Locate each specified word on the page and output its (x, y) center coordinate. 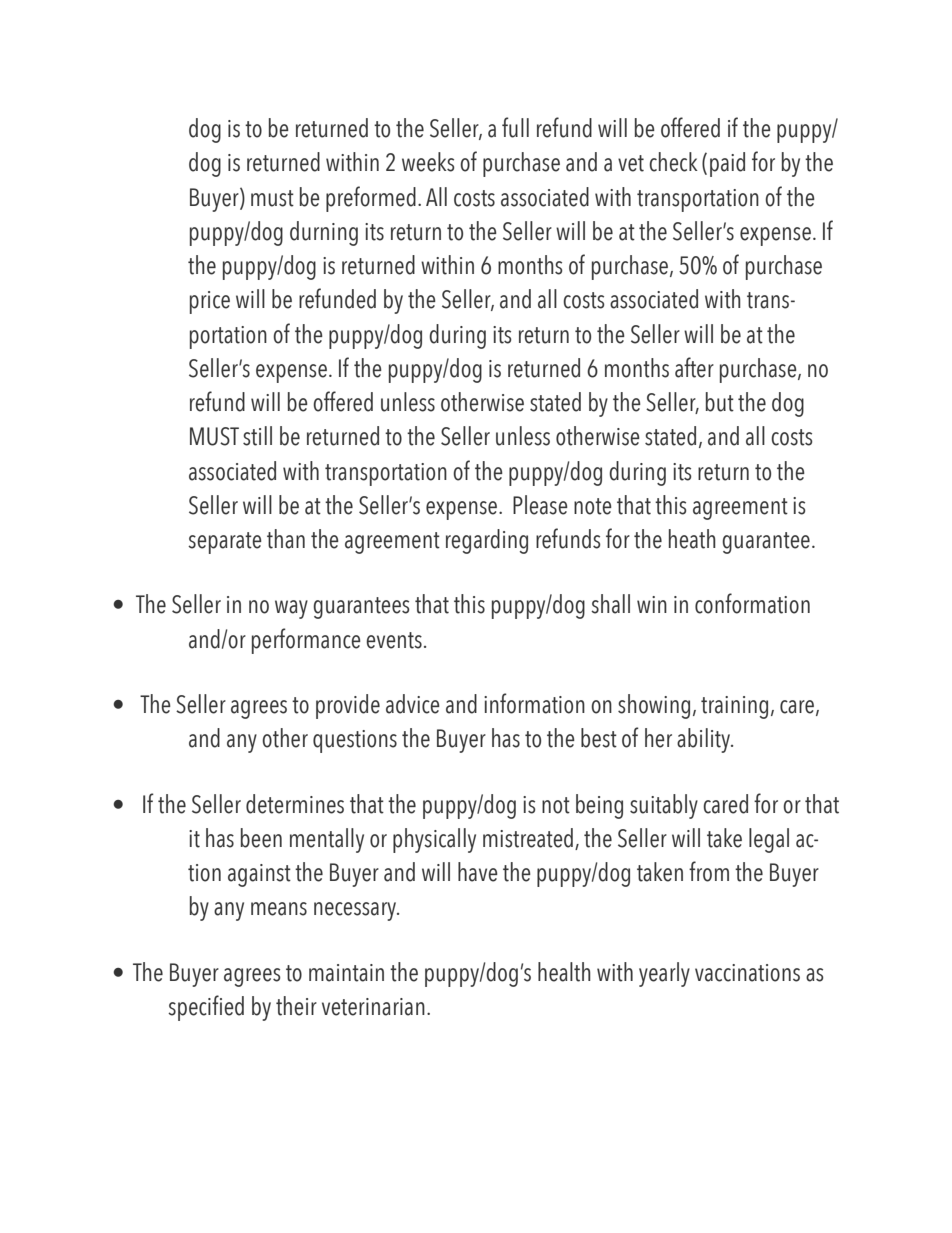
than (286, 539)
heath (692, 539)
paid (727, 164)
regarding (487, 541)
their (296, 1006)
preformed (371, 199)
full (515, 127)
